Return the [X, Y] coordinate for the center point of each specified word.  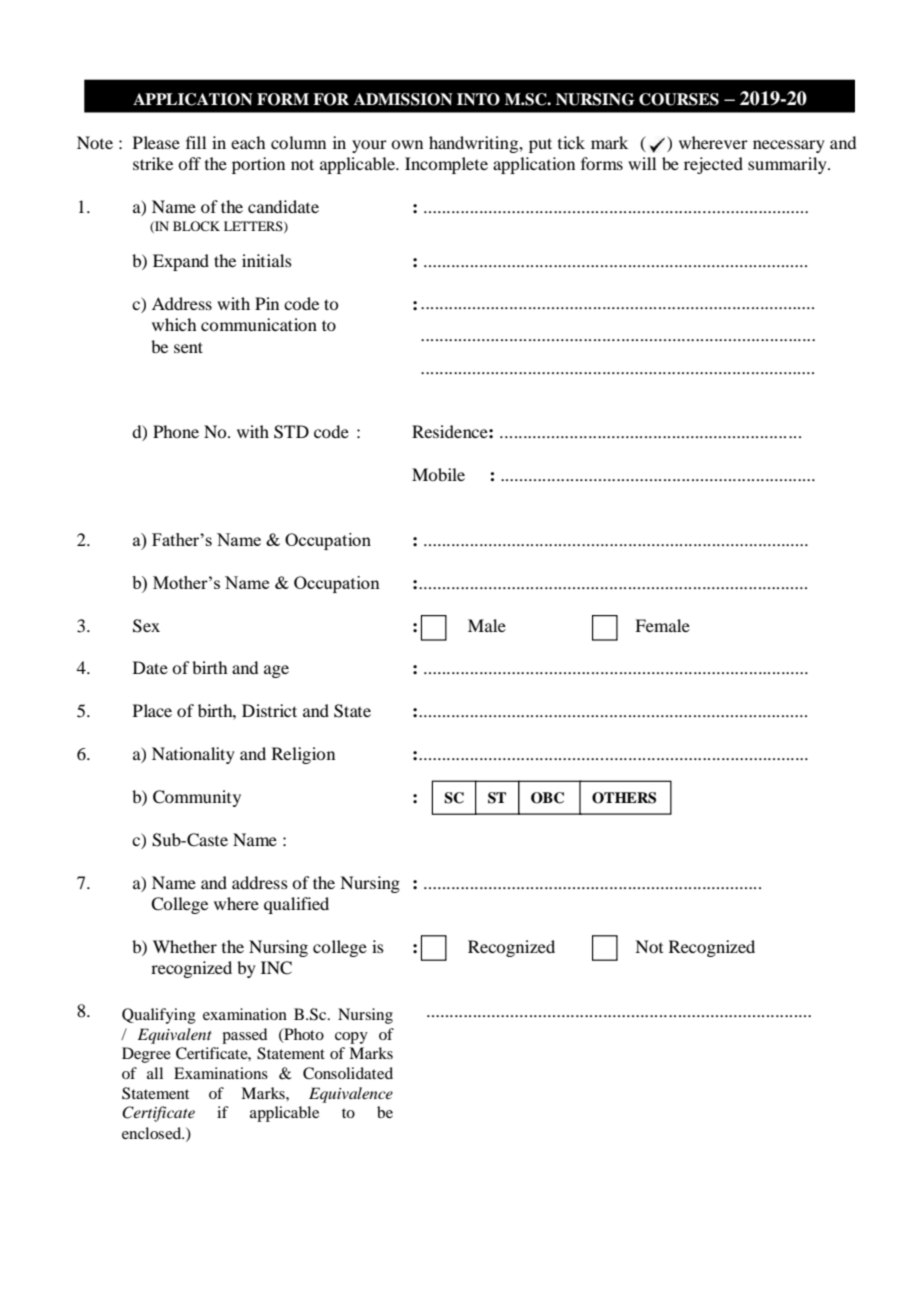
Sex [146, 626]
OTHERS [624, 798]
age [276, 671]
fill [196, 142]
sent [188, 347]
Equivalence [351, 1095]
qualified [296, 905]
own [407, 144]
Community [197, 798]
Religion [303, 755]
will [642, 163]
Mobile [438, 474]
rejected [713, 165]
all [155, 1073]
